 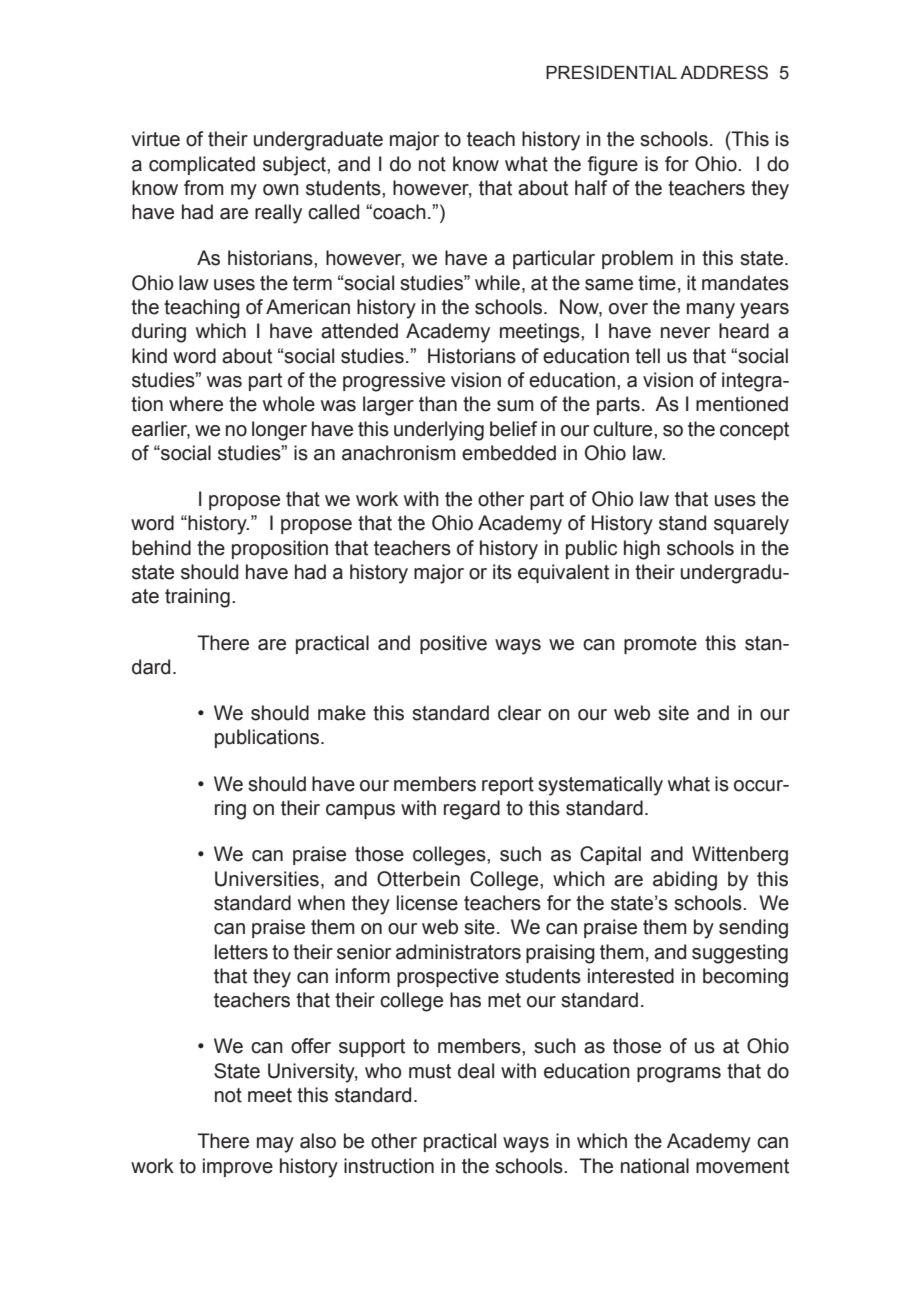 What do you see at coordinates (267, 879) in the screenshot?
I see `Universities` at bounding box center [267, 879].
